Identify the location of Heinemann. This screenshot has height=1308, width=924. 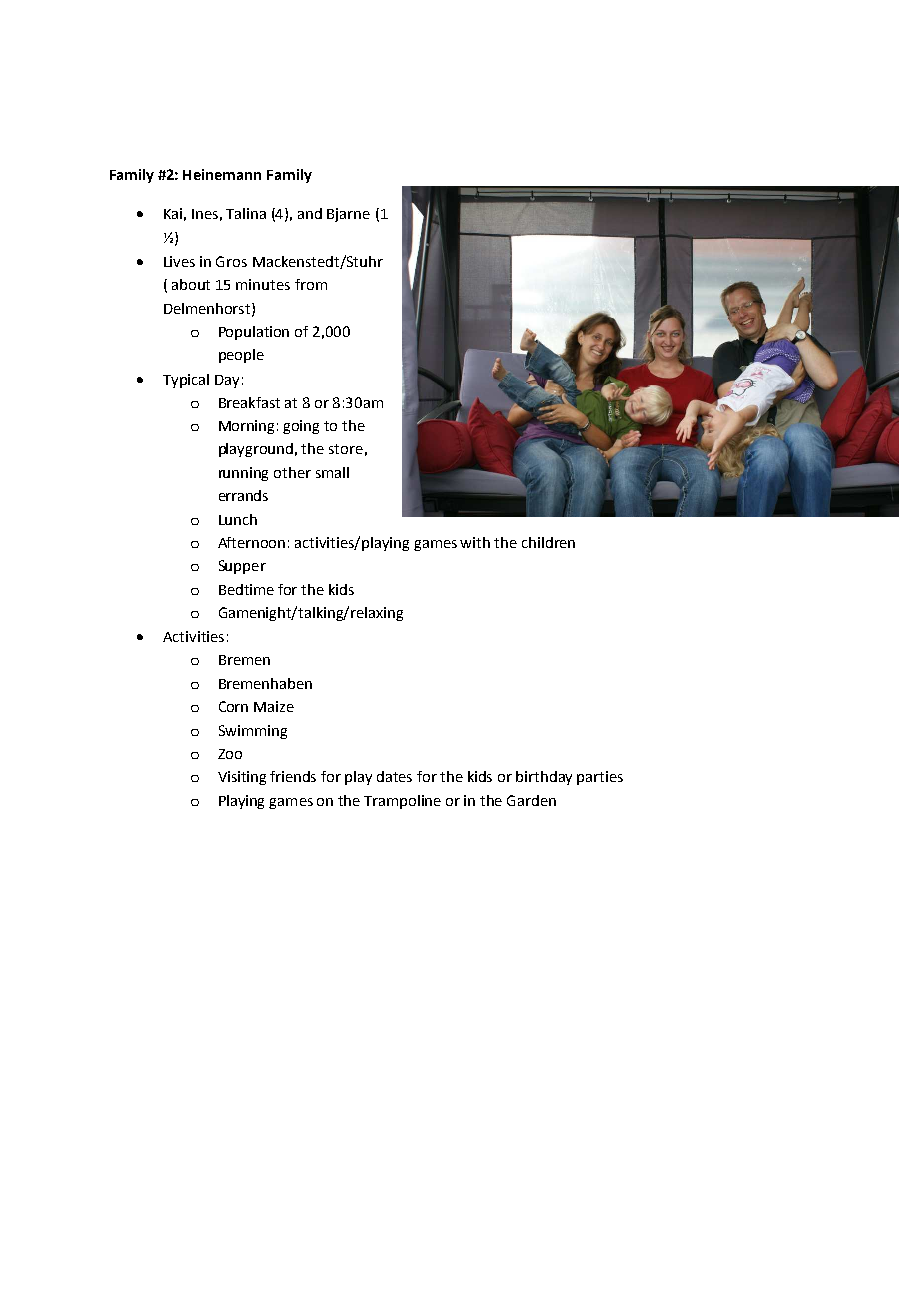
(222, 174).
